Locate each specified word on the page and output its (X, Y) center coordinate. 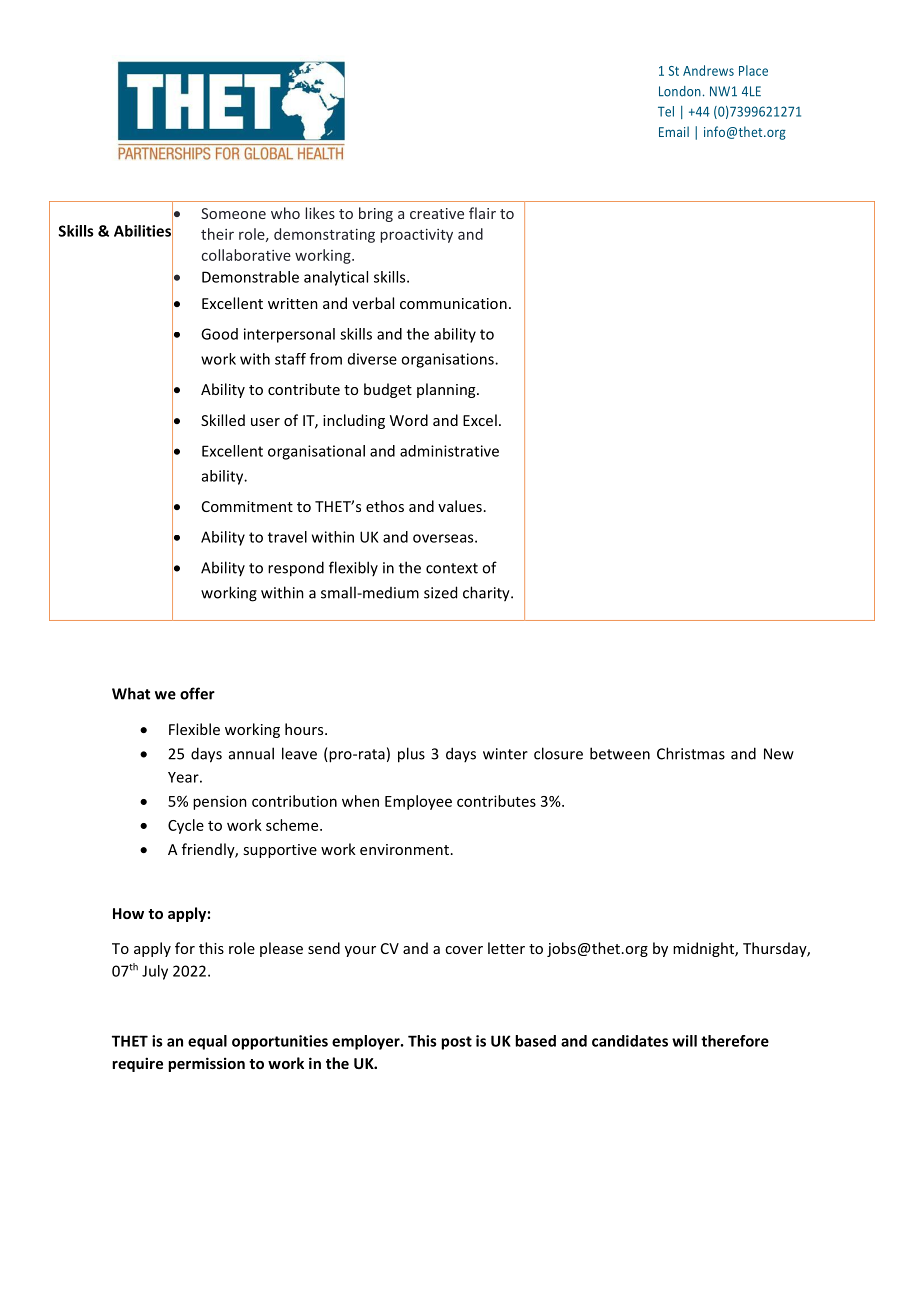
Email (674, 131)
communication (453, 303)
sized (440, 592)
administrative (449, 451)
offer (197, 693)
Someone (233, 213)
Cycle (186, 826)
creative (437, 213)
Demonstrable (250, 277)
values (460, 506)
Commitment (247, 506)
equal (207, 1042)
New (779, 754)
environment (404, 849)
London (680, 91)
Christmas (691, 753)
